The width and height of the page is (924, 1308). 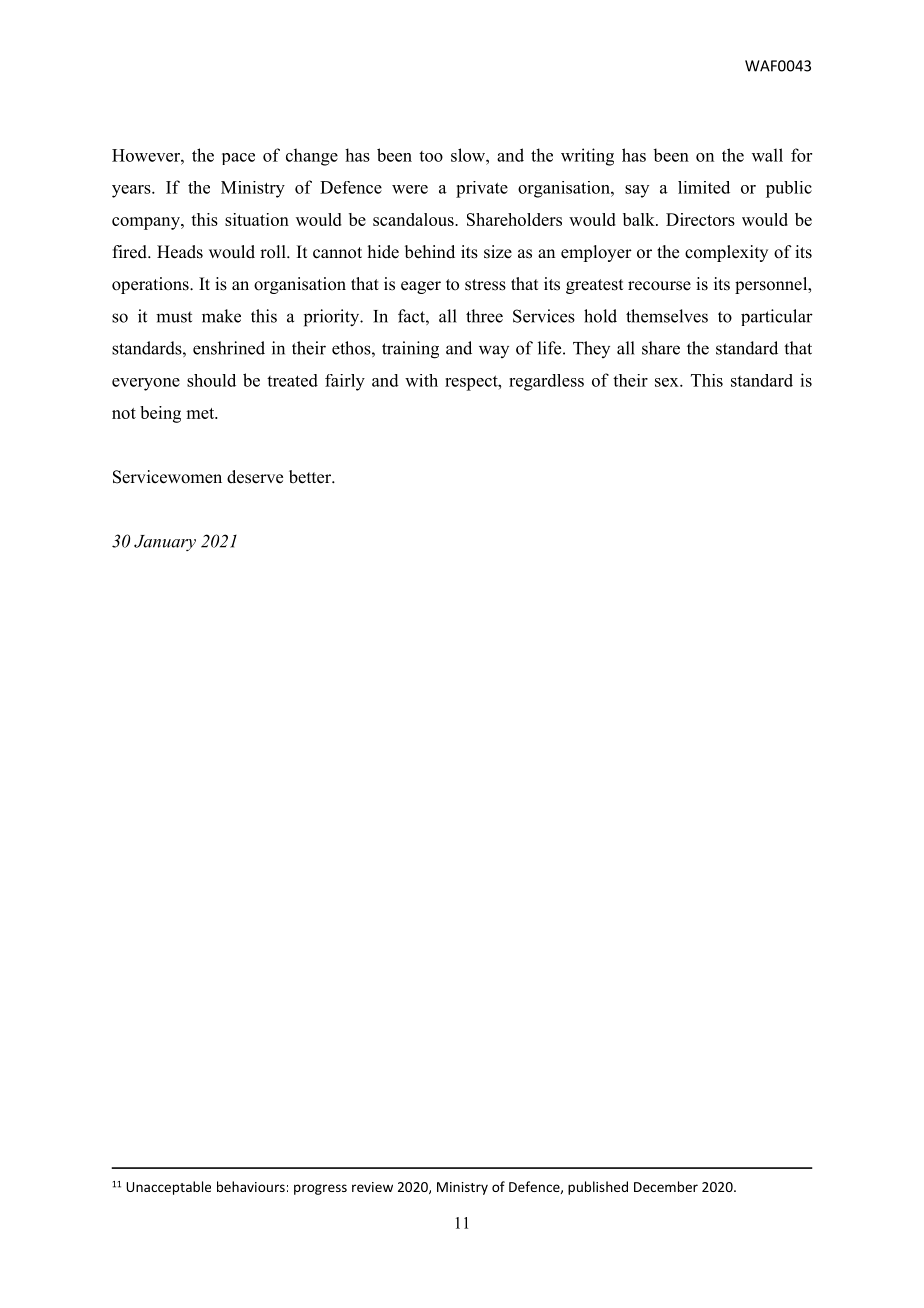 I want to click on limited, so click(x=704, y=187).
